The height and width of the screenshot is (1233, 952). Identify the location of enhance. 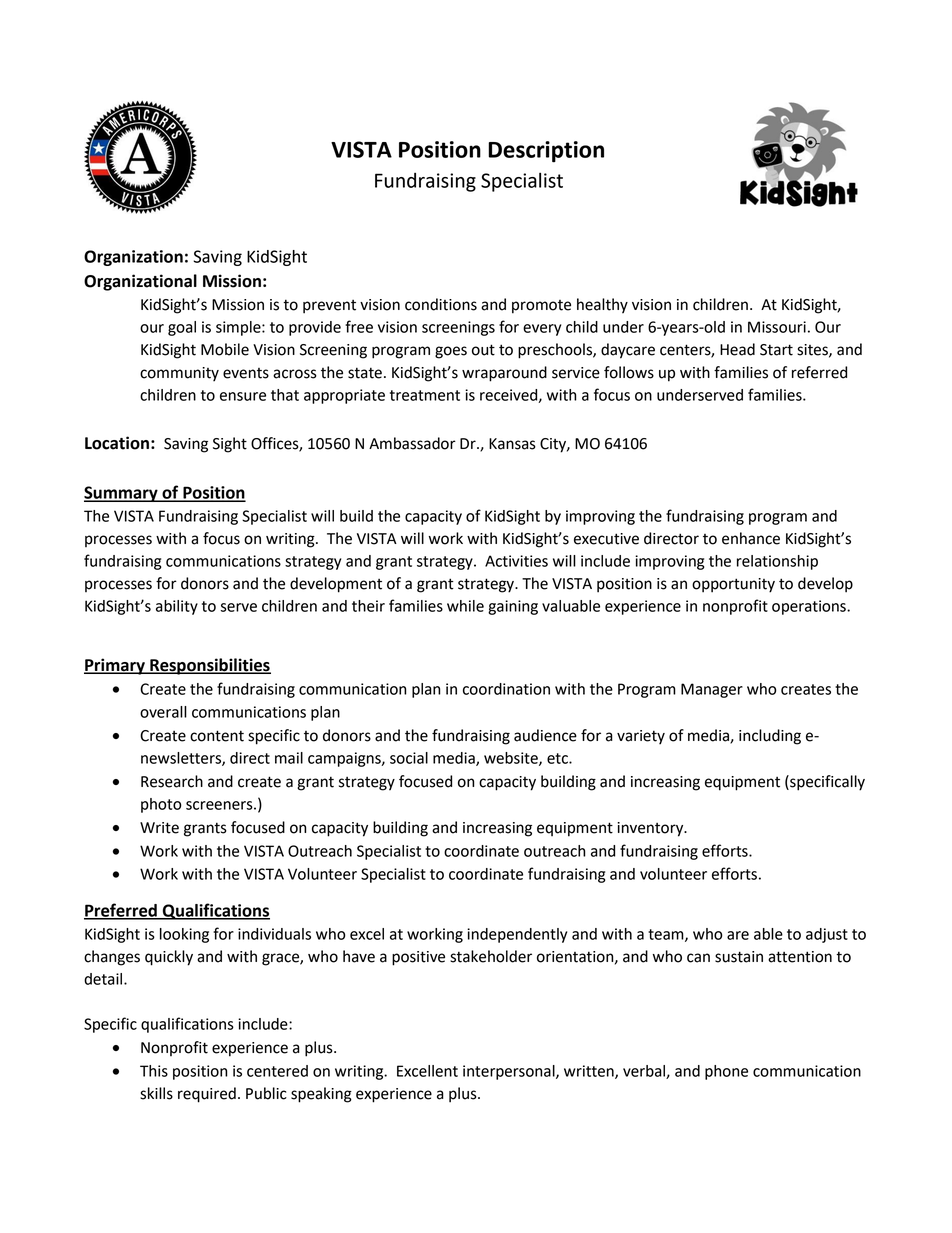
(751, 538).
